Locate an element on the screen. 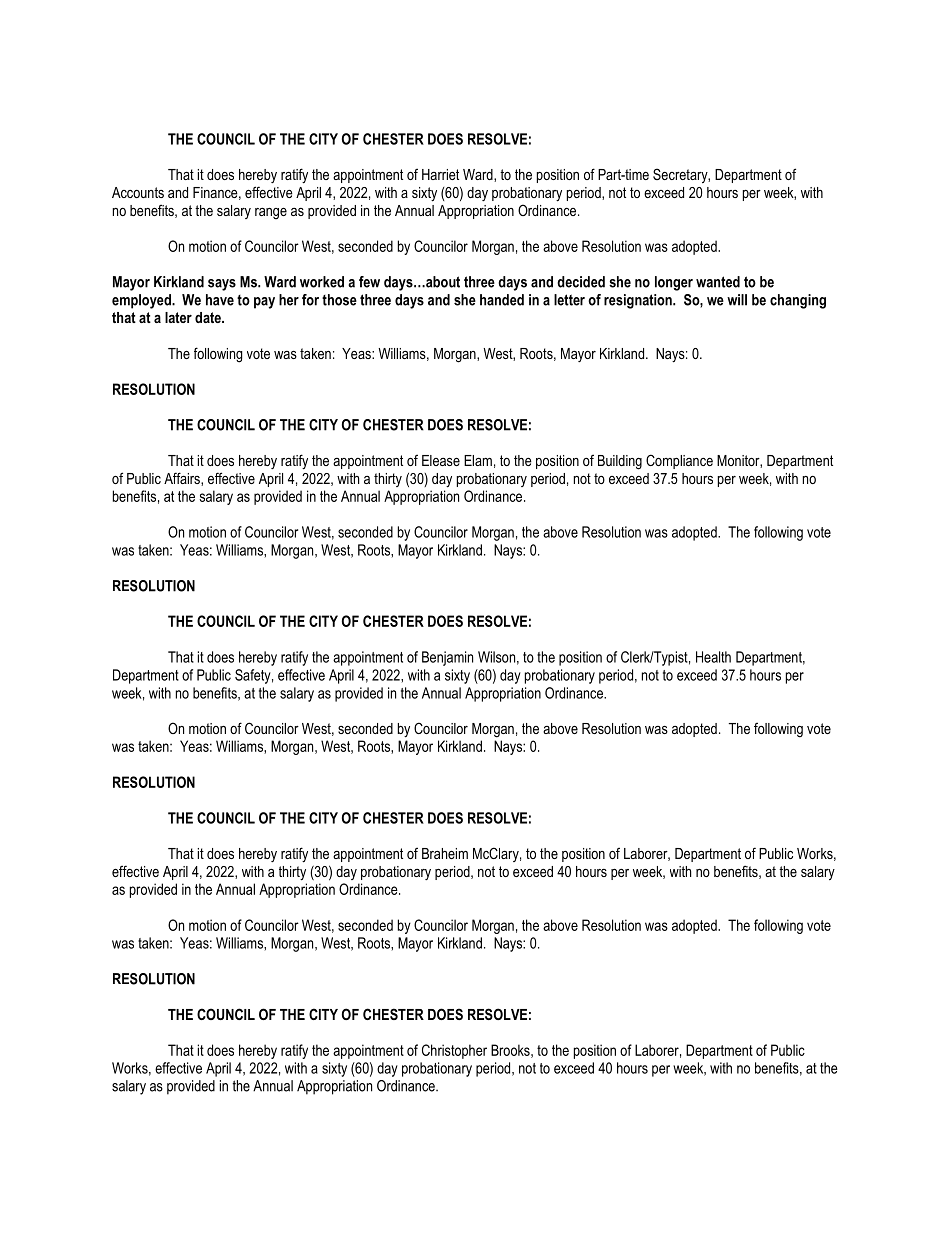  Benjamin is located at coordinates (447, 658).
